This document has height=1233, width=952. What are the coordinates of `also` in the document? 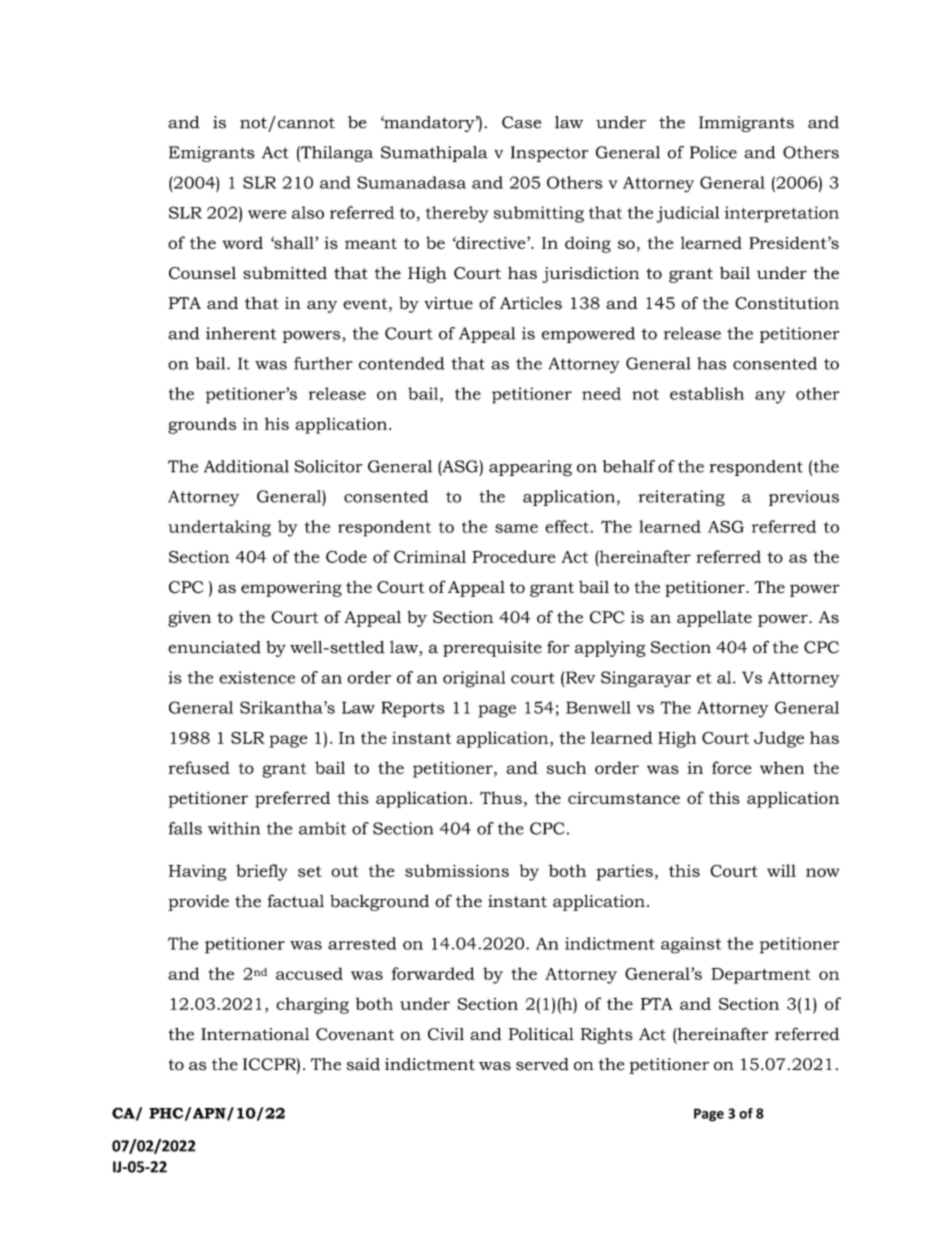 It's located at (308, 212).
